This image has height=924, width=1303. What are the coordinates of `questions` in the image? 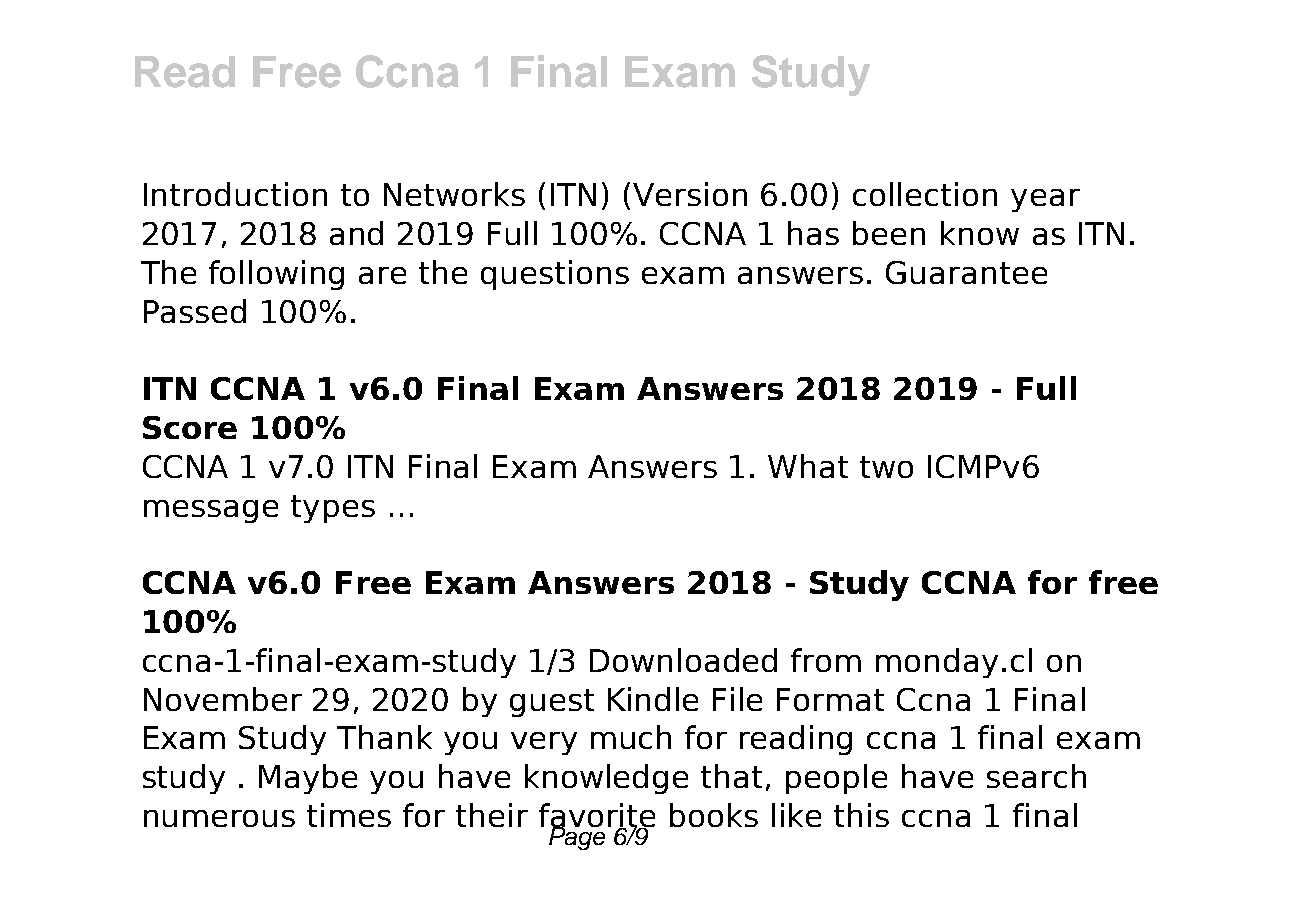 It's located at (555, 275).
